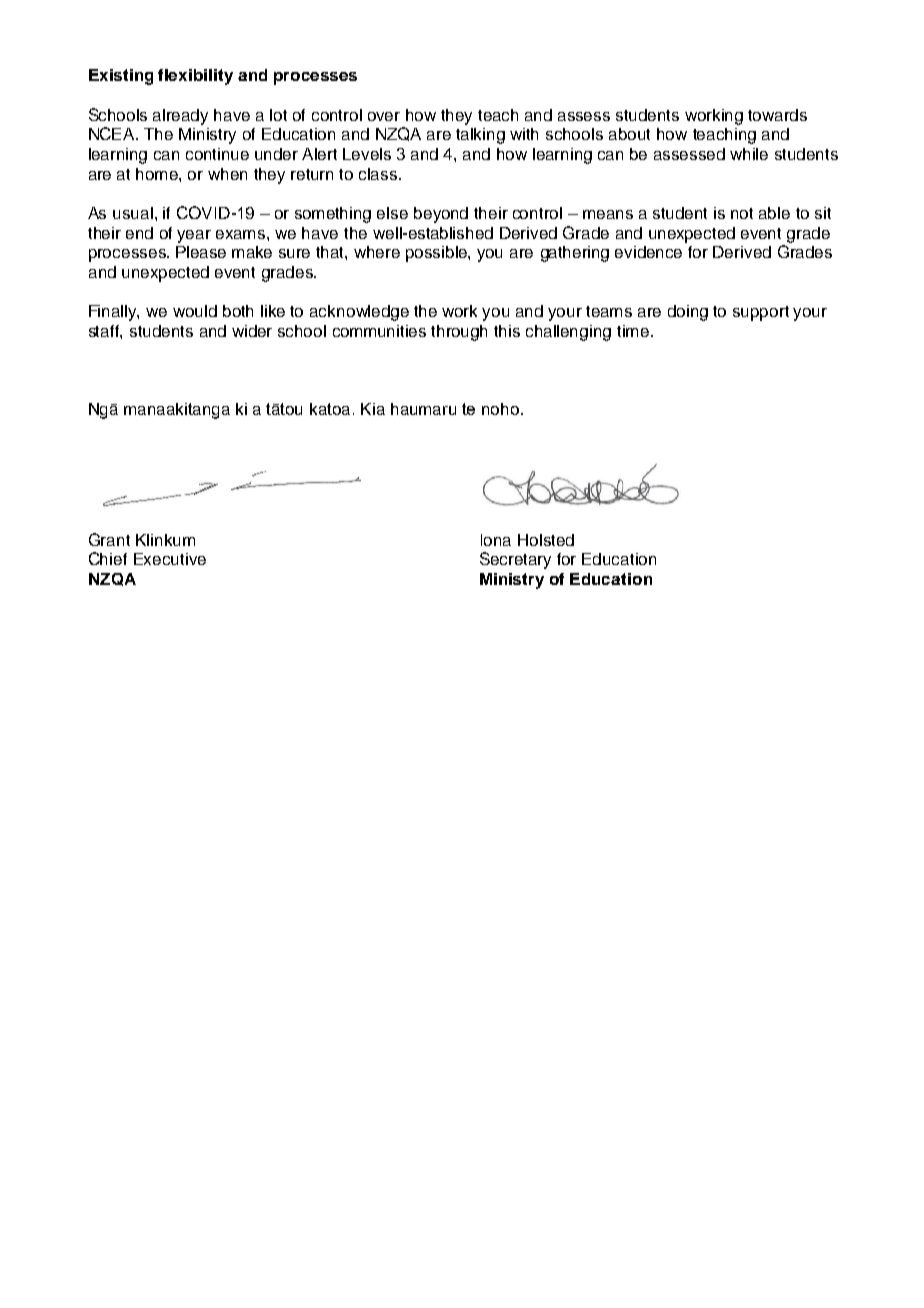 Image resolution: width=924 pixels, height=1308 pixels. I want to click on Executive, so click(170, 559).
